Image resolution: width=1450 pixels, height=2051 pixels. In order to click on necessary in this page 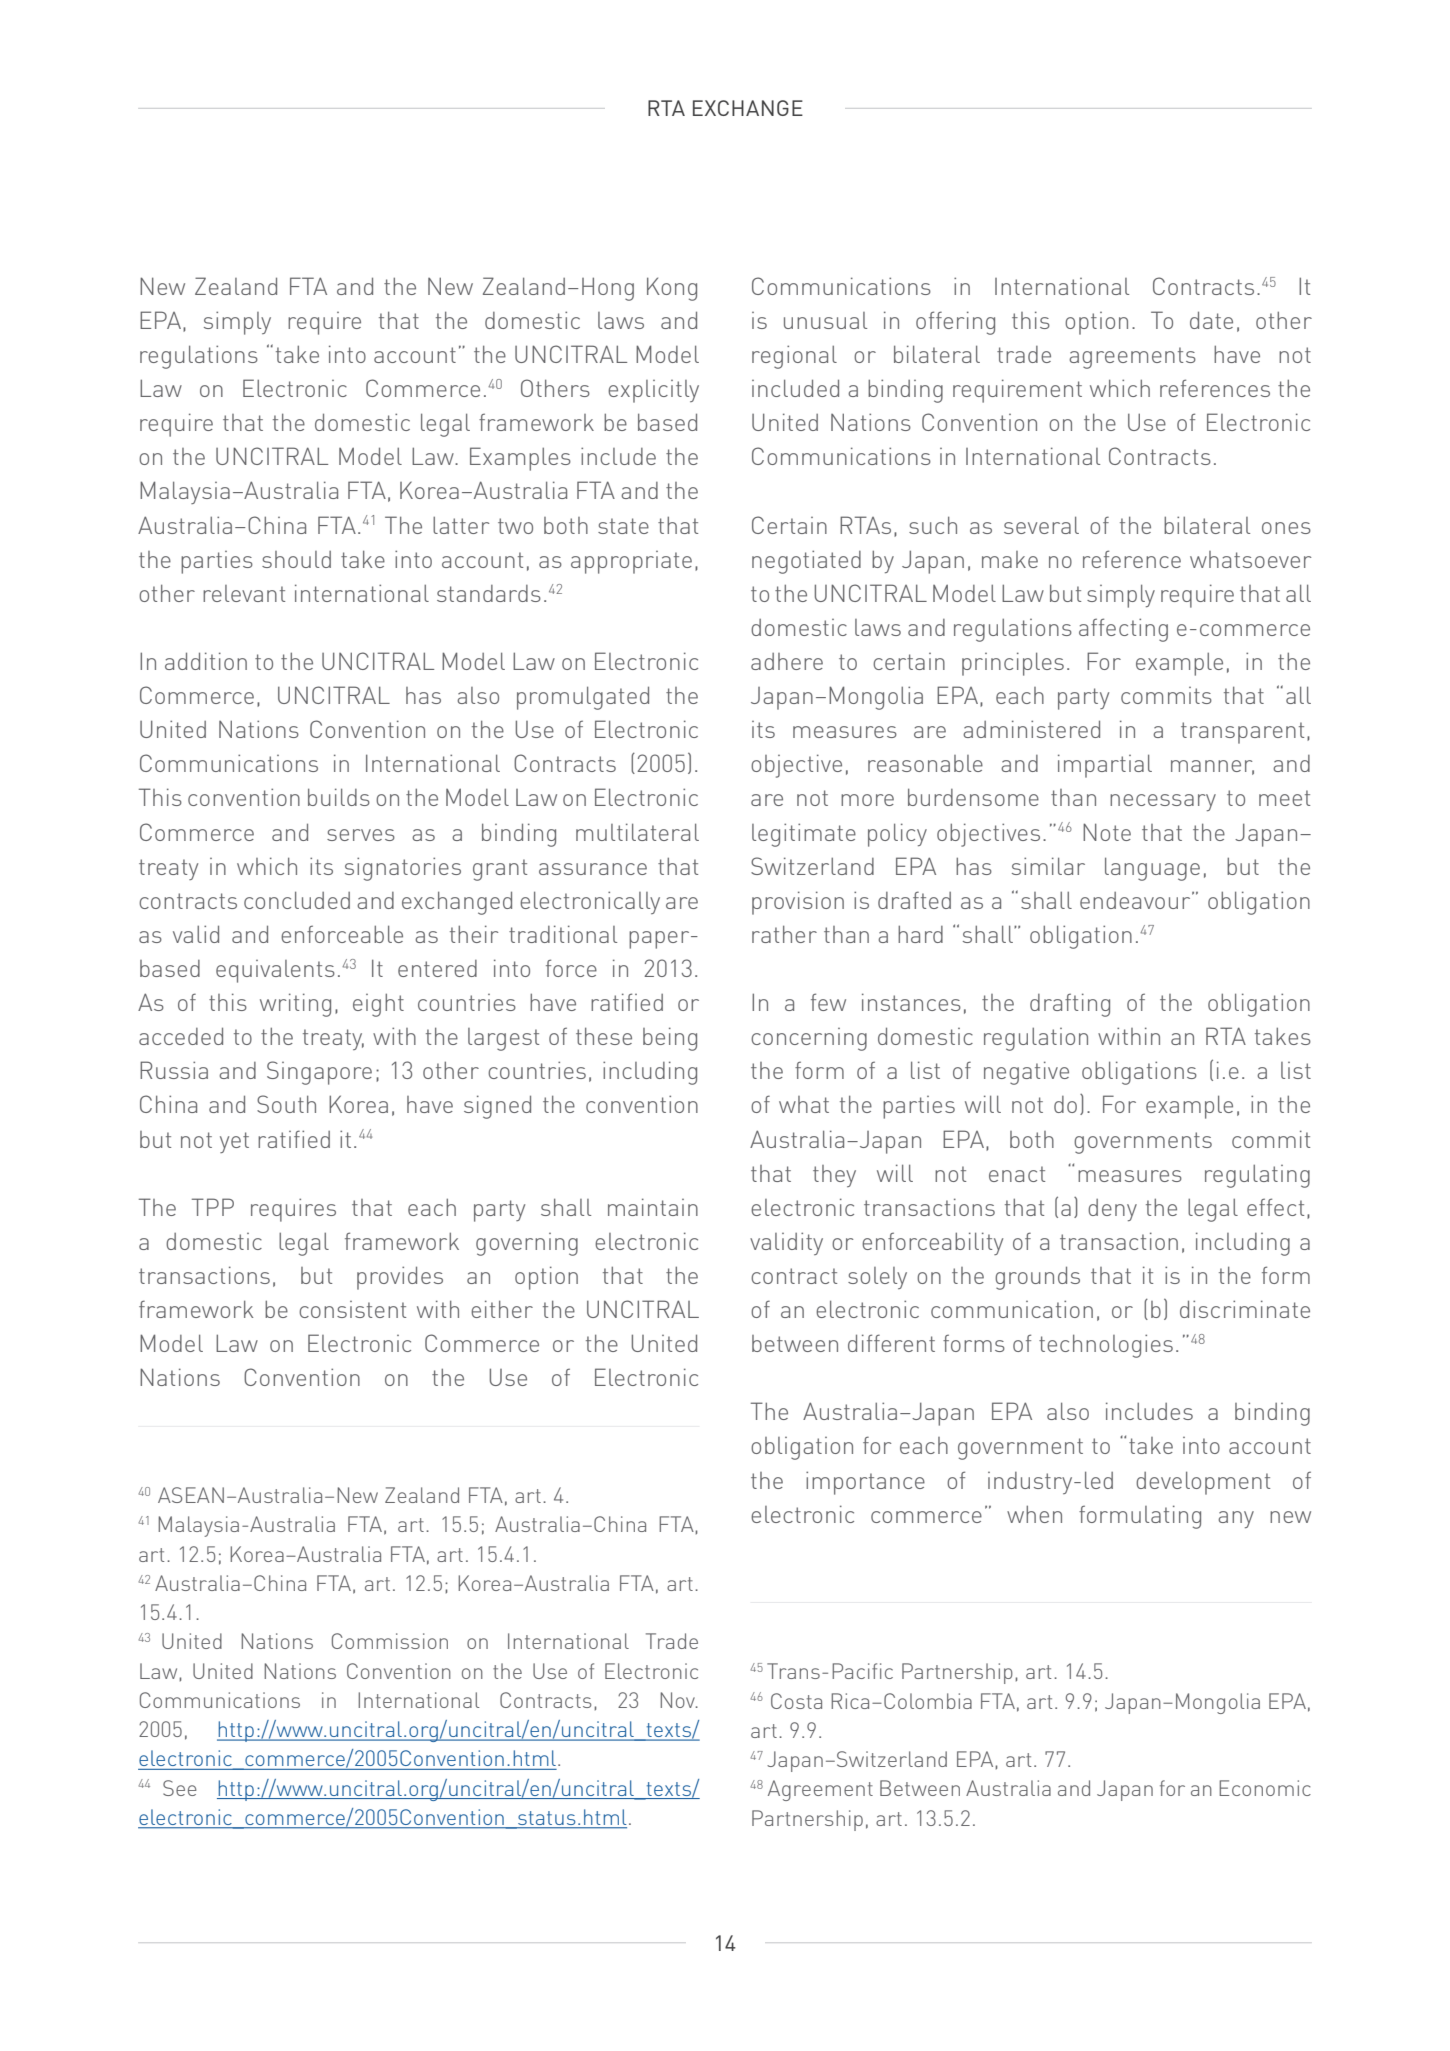, I will do `click(1163, 802)`.
